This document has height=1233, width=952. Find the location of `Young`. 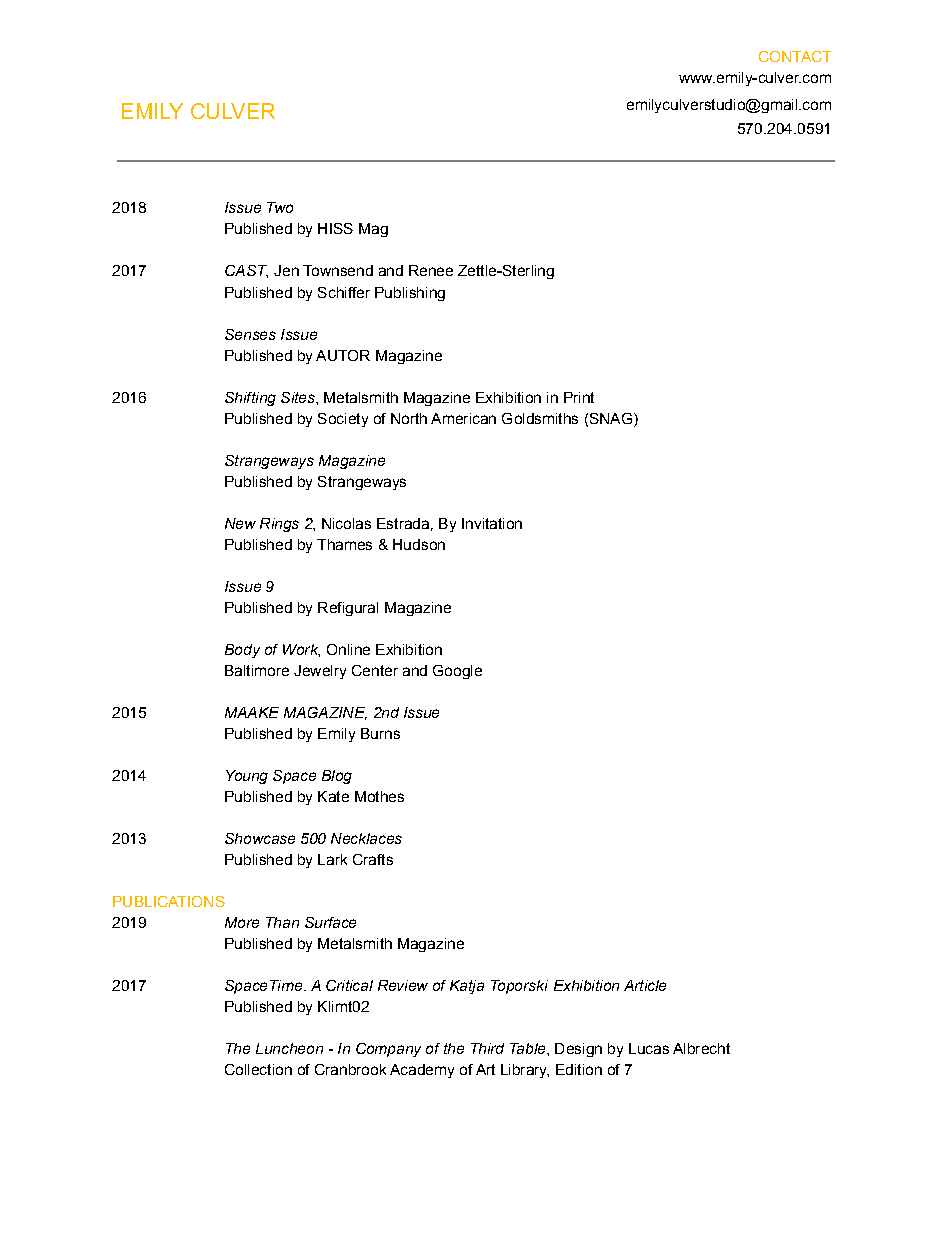

Young is located at coordinates (247, 777).
